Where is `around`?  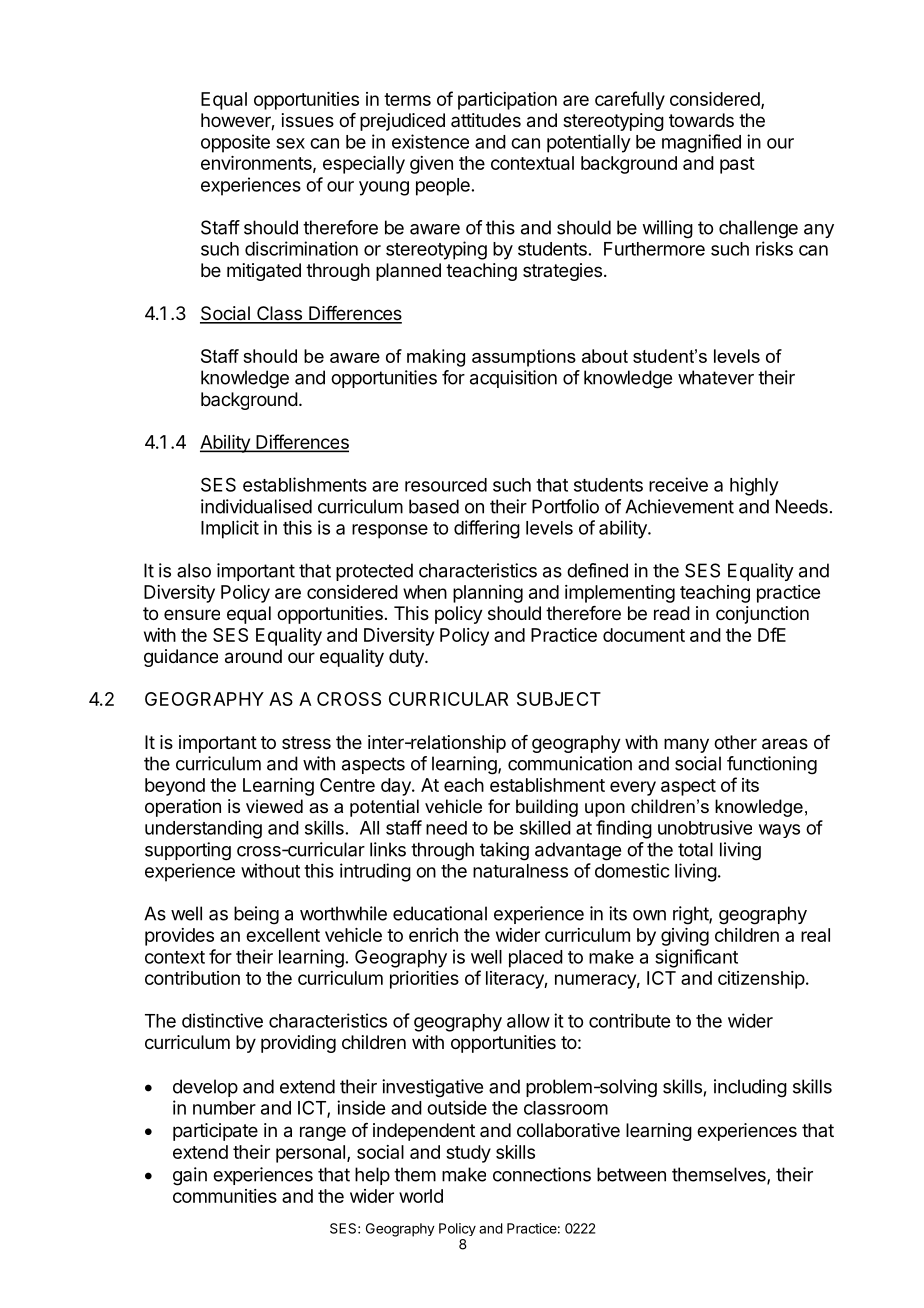 around is located at coordinates (253, 656).
